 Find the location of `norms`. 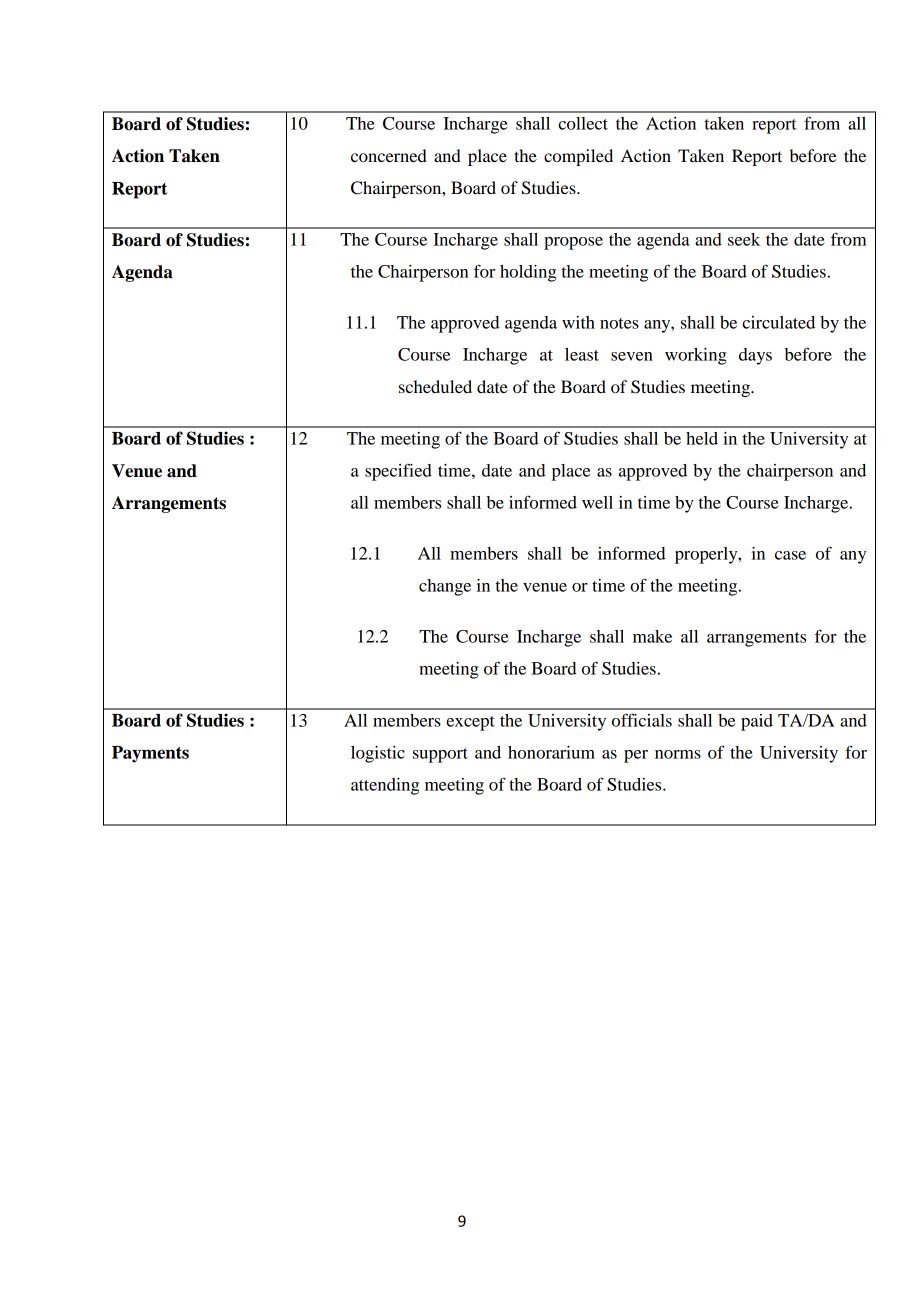

norms is located at coordinates (678, 754).
